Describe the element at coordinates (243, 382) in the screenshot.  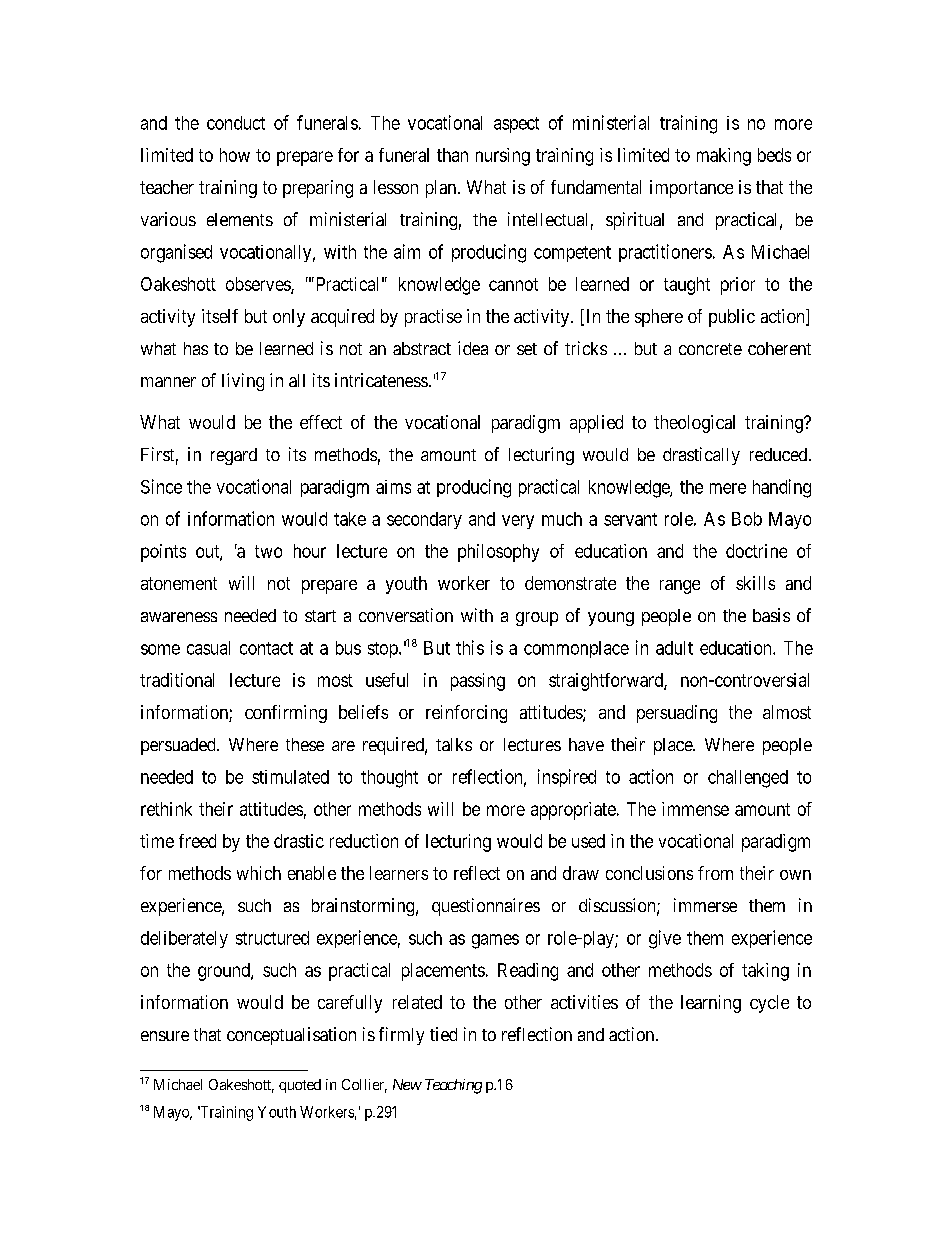
I see `living` at that location.
